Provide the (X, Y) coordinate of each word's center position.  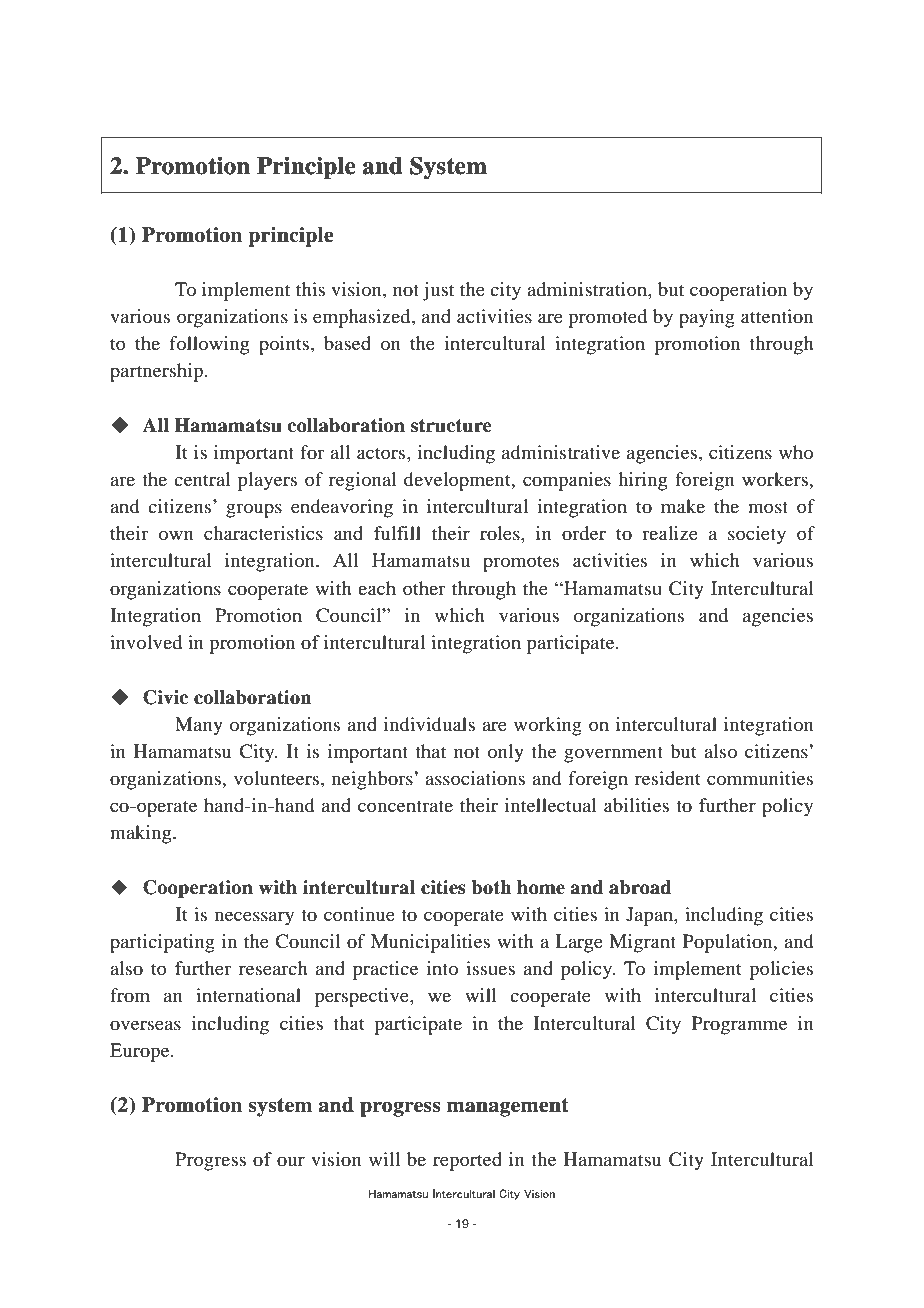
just (438, 291)
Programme (739, 1025)
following (209, 345)
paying (707, 318)
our (291, 1161)
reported (467, 1161)
